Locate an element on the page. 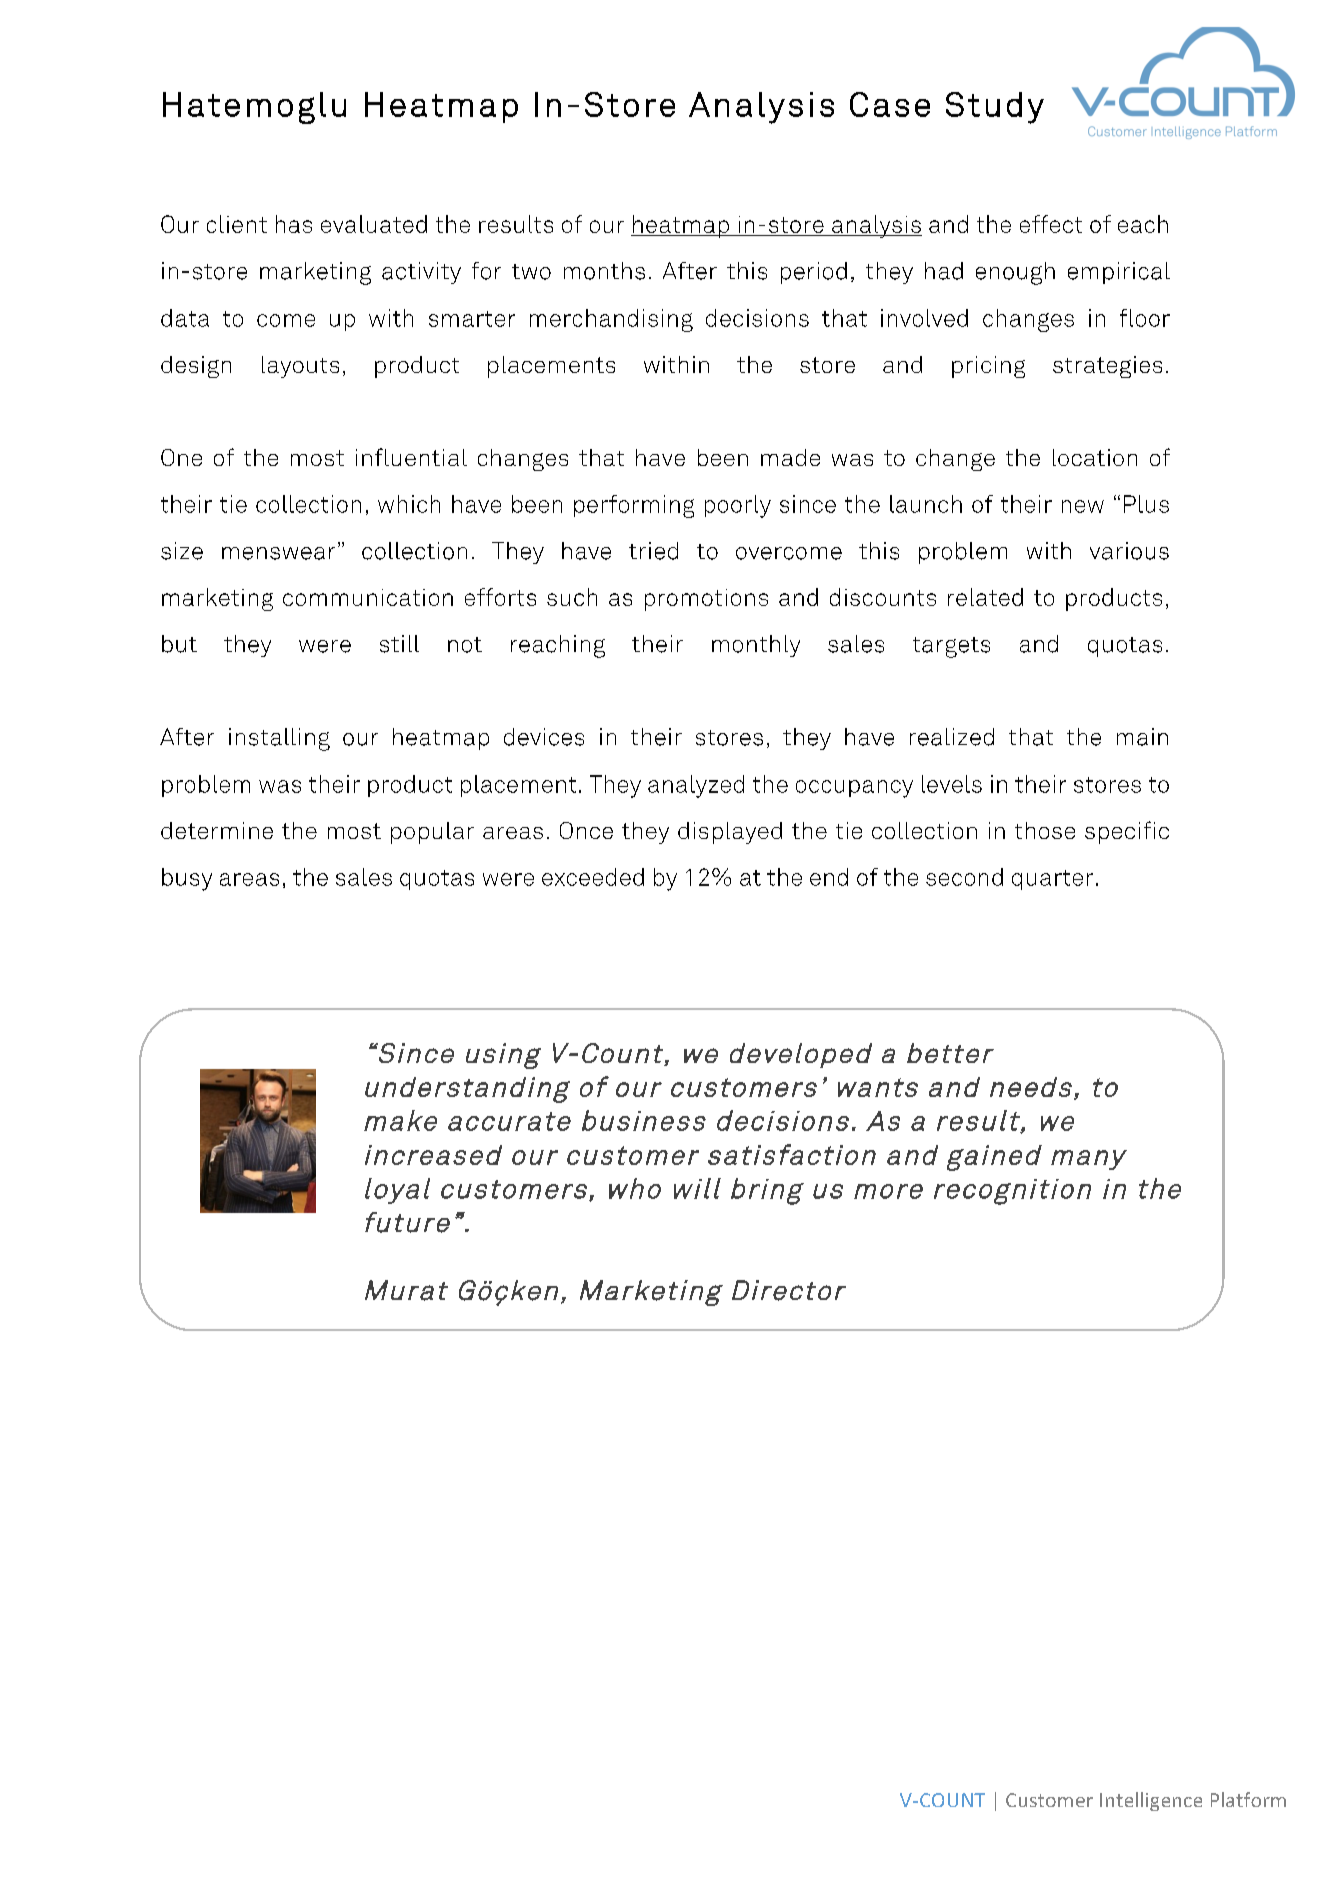  communication is located at coordinates (368, 597).
